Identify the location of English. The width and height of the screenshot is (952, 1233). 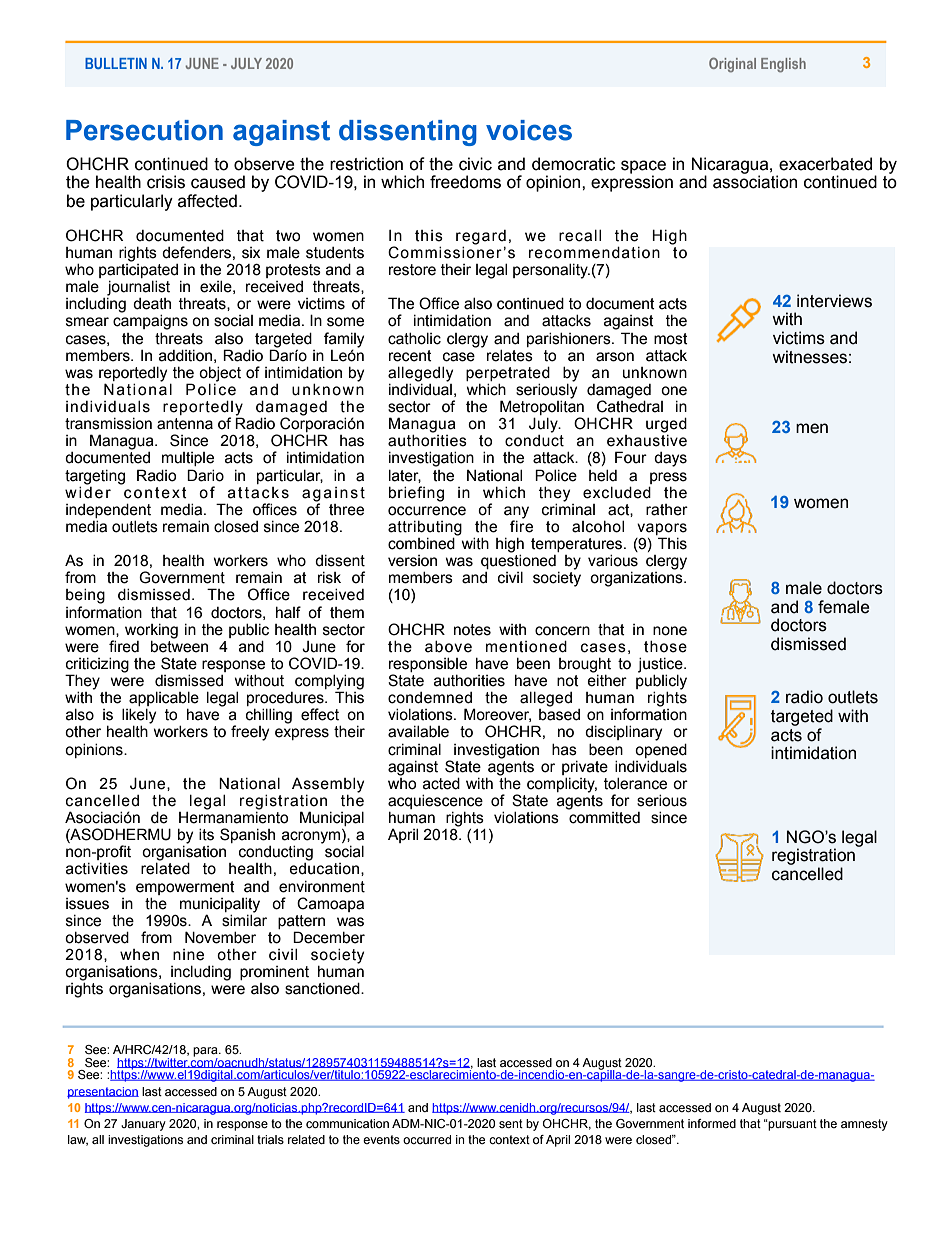
(783, 65).
